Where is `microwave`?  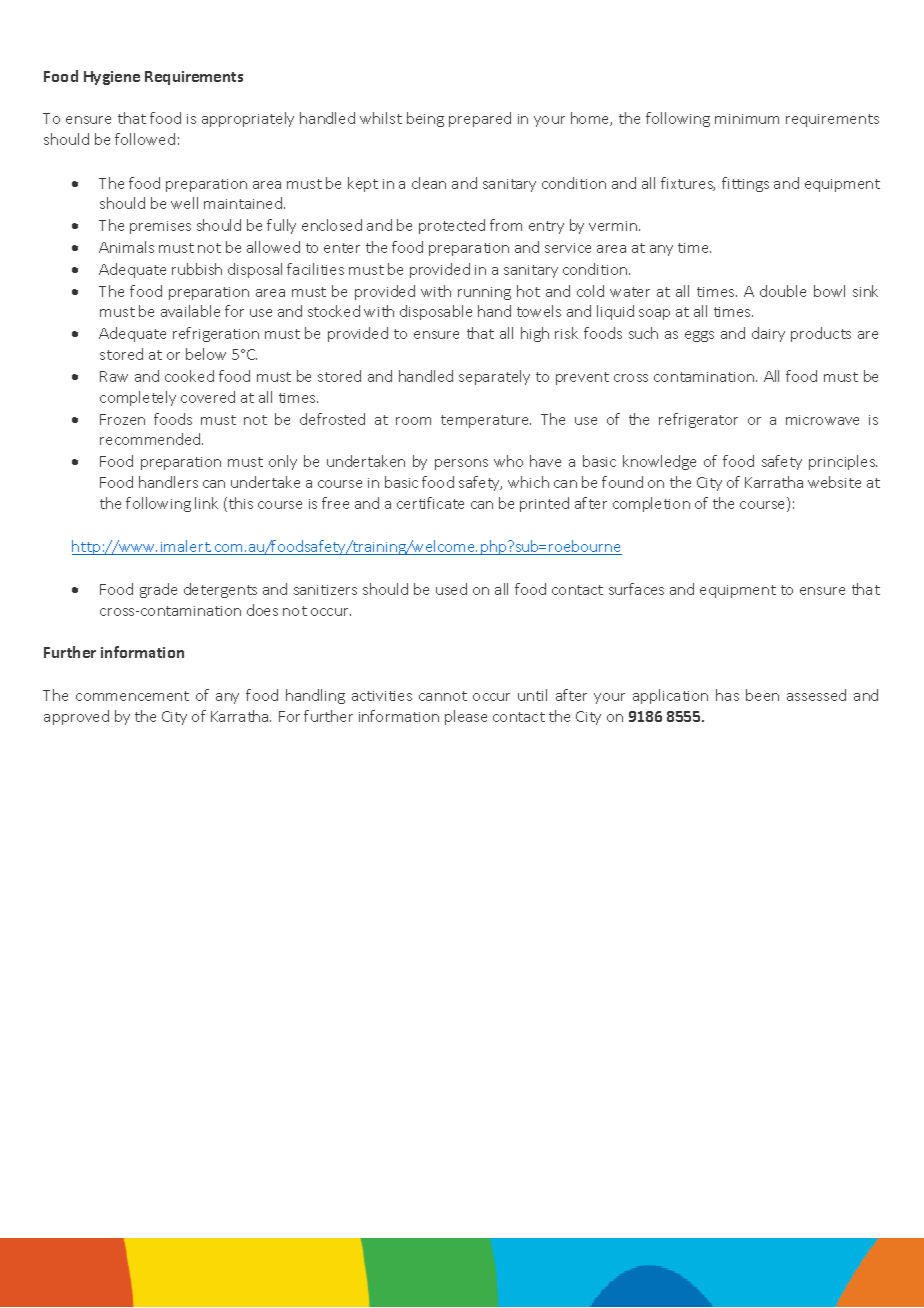 microwave is located at coordinates (822, 420).
